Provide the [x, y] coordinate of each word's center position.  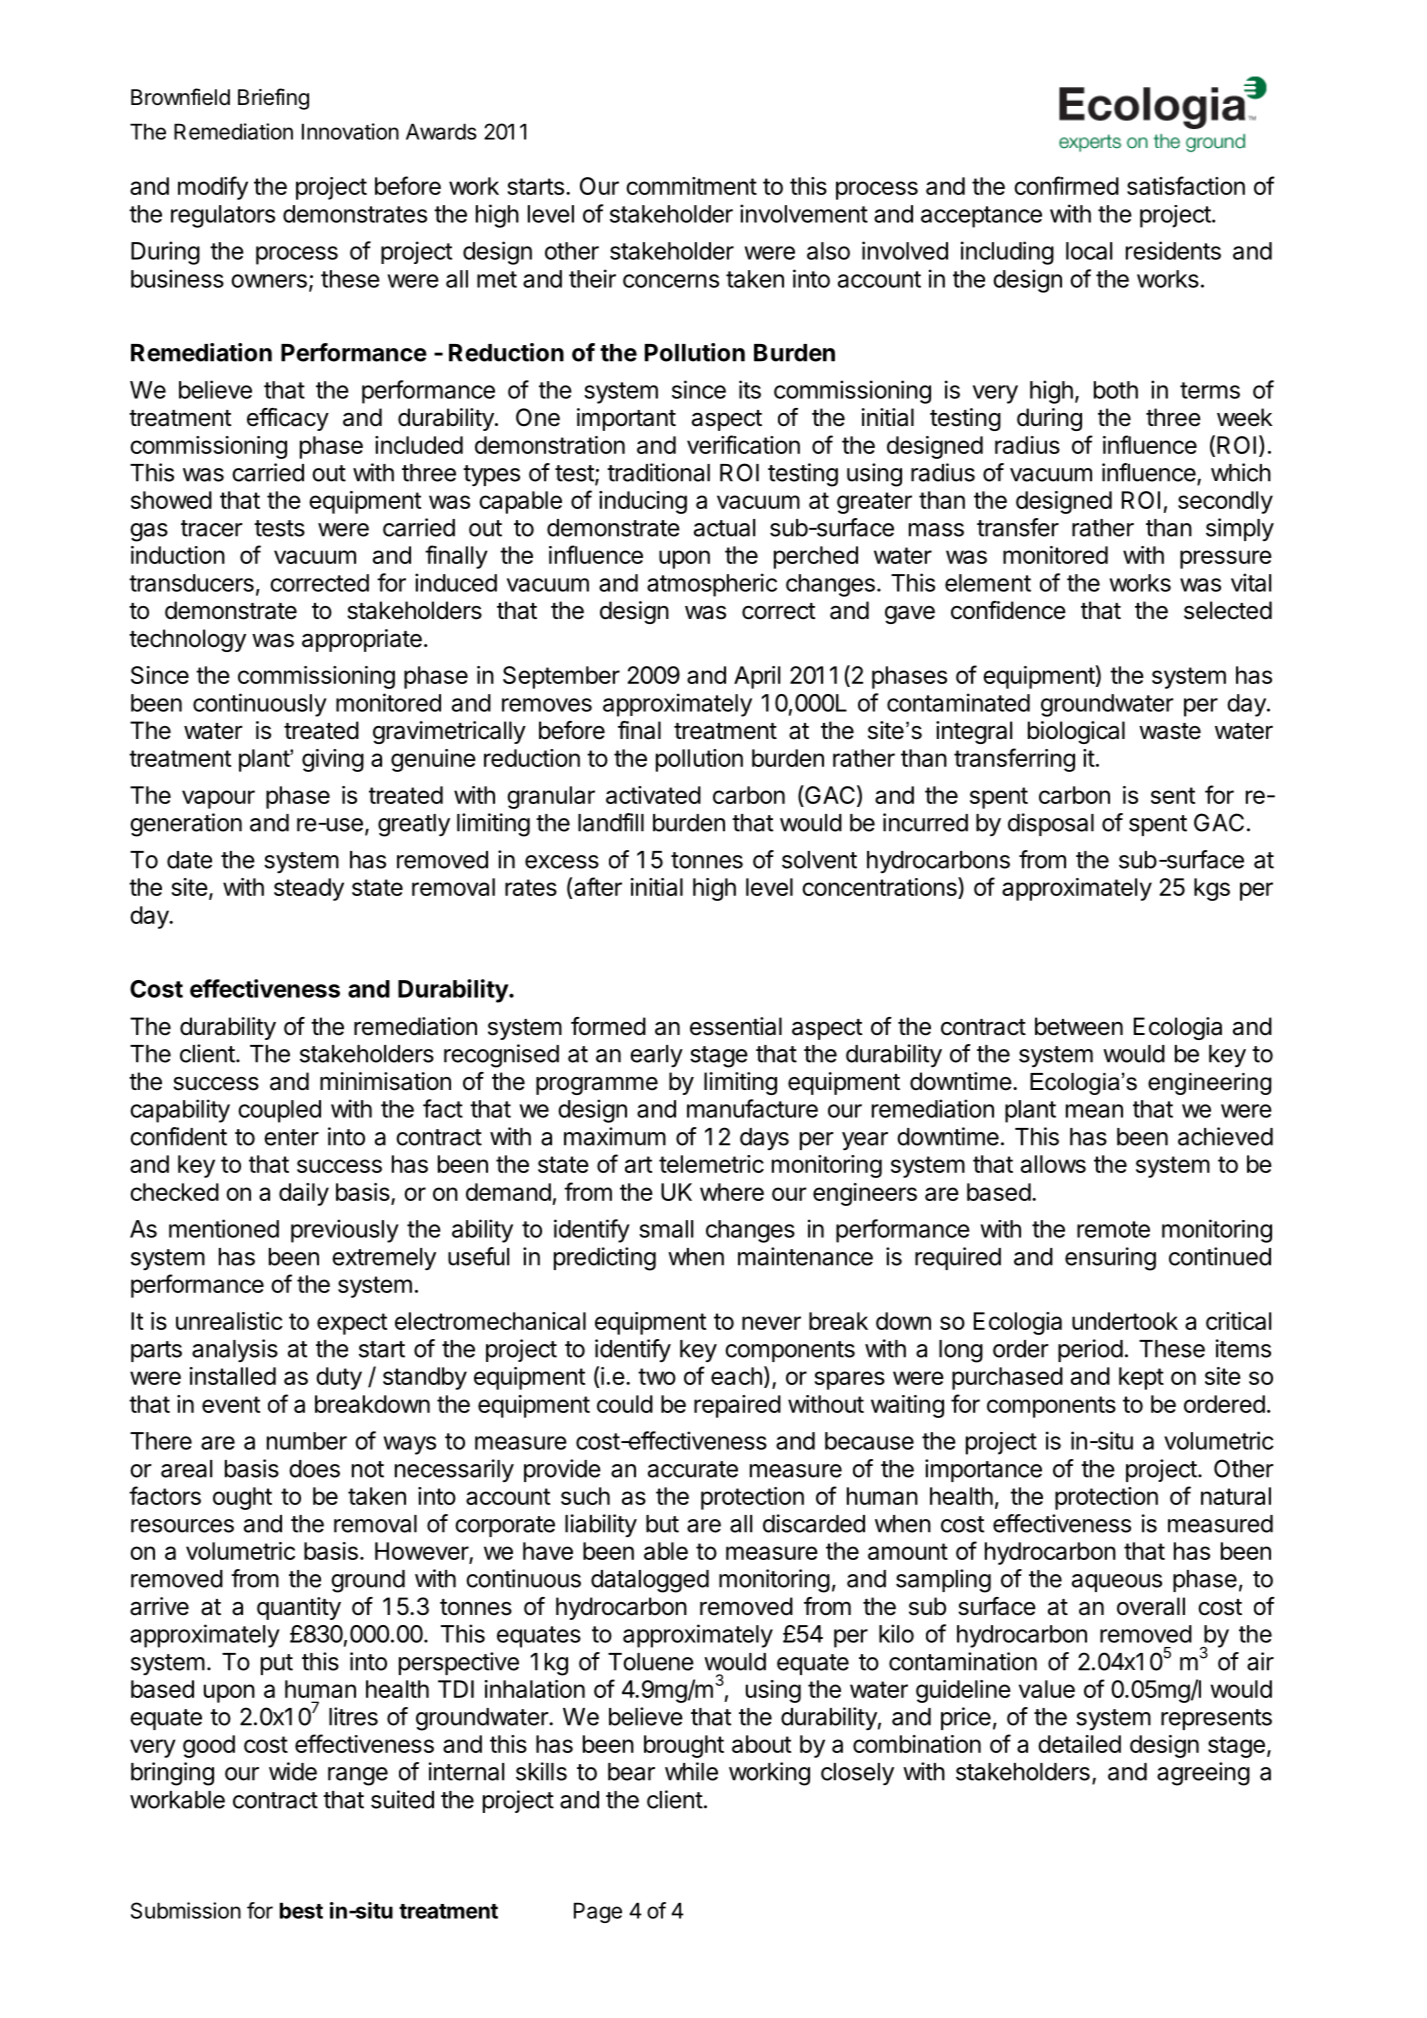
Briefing [273, 99]
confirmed [1066, 185]
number [307, 1441]
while [691, 1771]
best [301, 1910]
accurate [693, 1469]
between [1079, 1026]
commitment [691, 186]
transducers [191, 583]
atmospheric [712, 585]
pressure [1226, 559]
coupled [279, 1111]
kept [1141, 1378]
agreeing [1203, 1774]
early [656, 1056]
